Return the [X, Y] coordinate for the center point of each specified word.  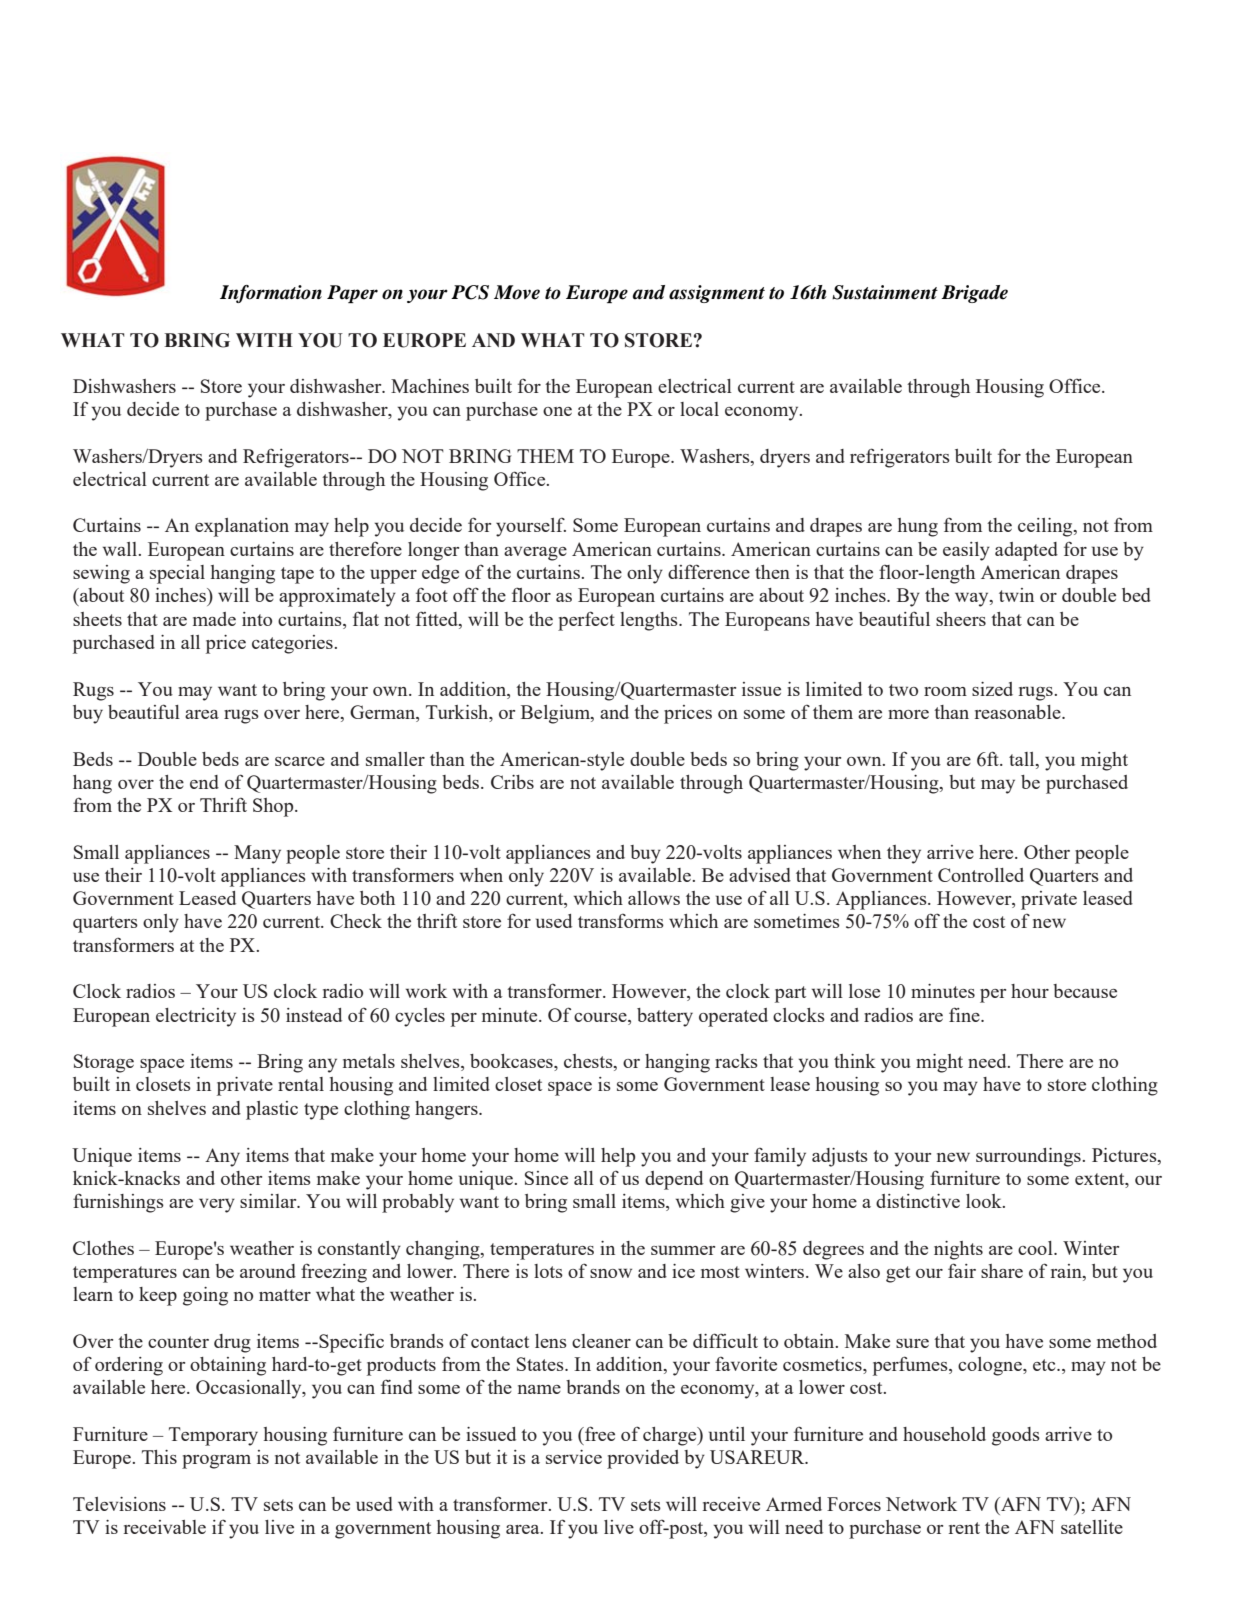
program [216, 1462]
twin [1016, 595]
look [985, 1201]
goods [1016, 1436]
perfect [586, 621]
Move [517, 292]
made [214, 619]
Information [271, 294]
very [217, 1205]
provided [643, 1459]
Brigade [974, 294]
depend [674, 1180]
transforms [621, 921]
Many [257, 854]
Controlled [981, 875]
